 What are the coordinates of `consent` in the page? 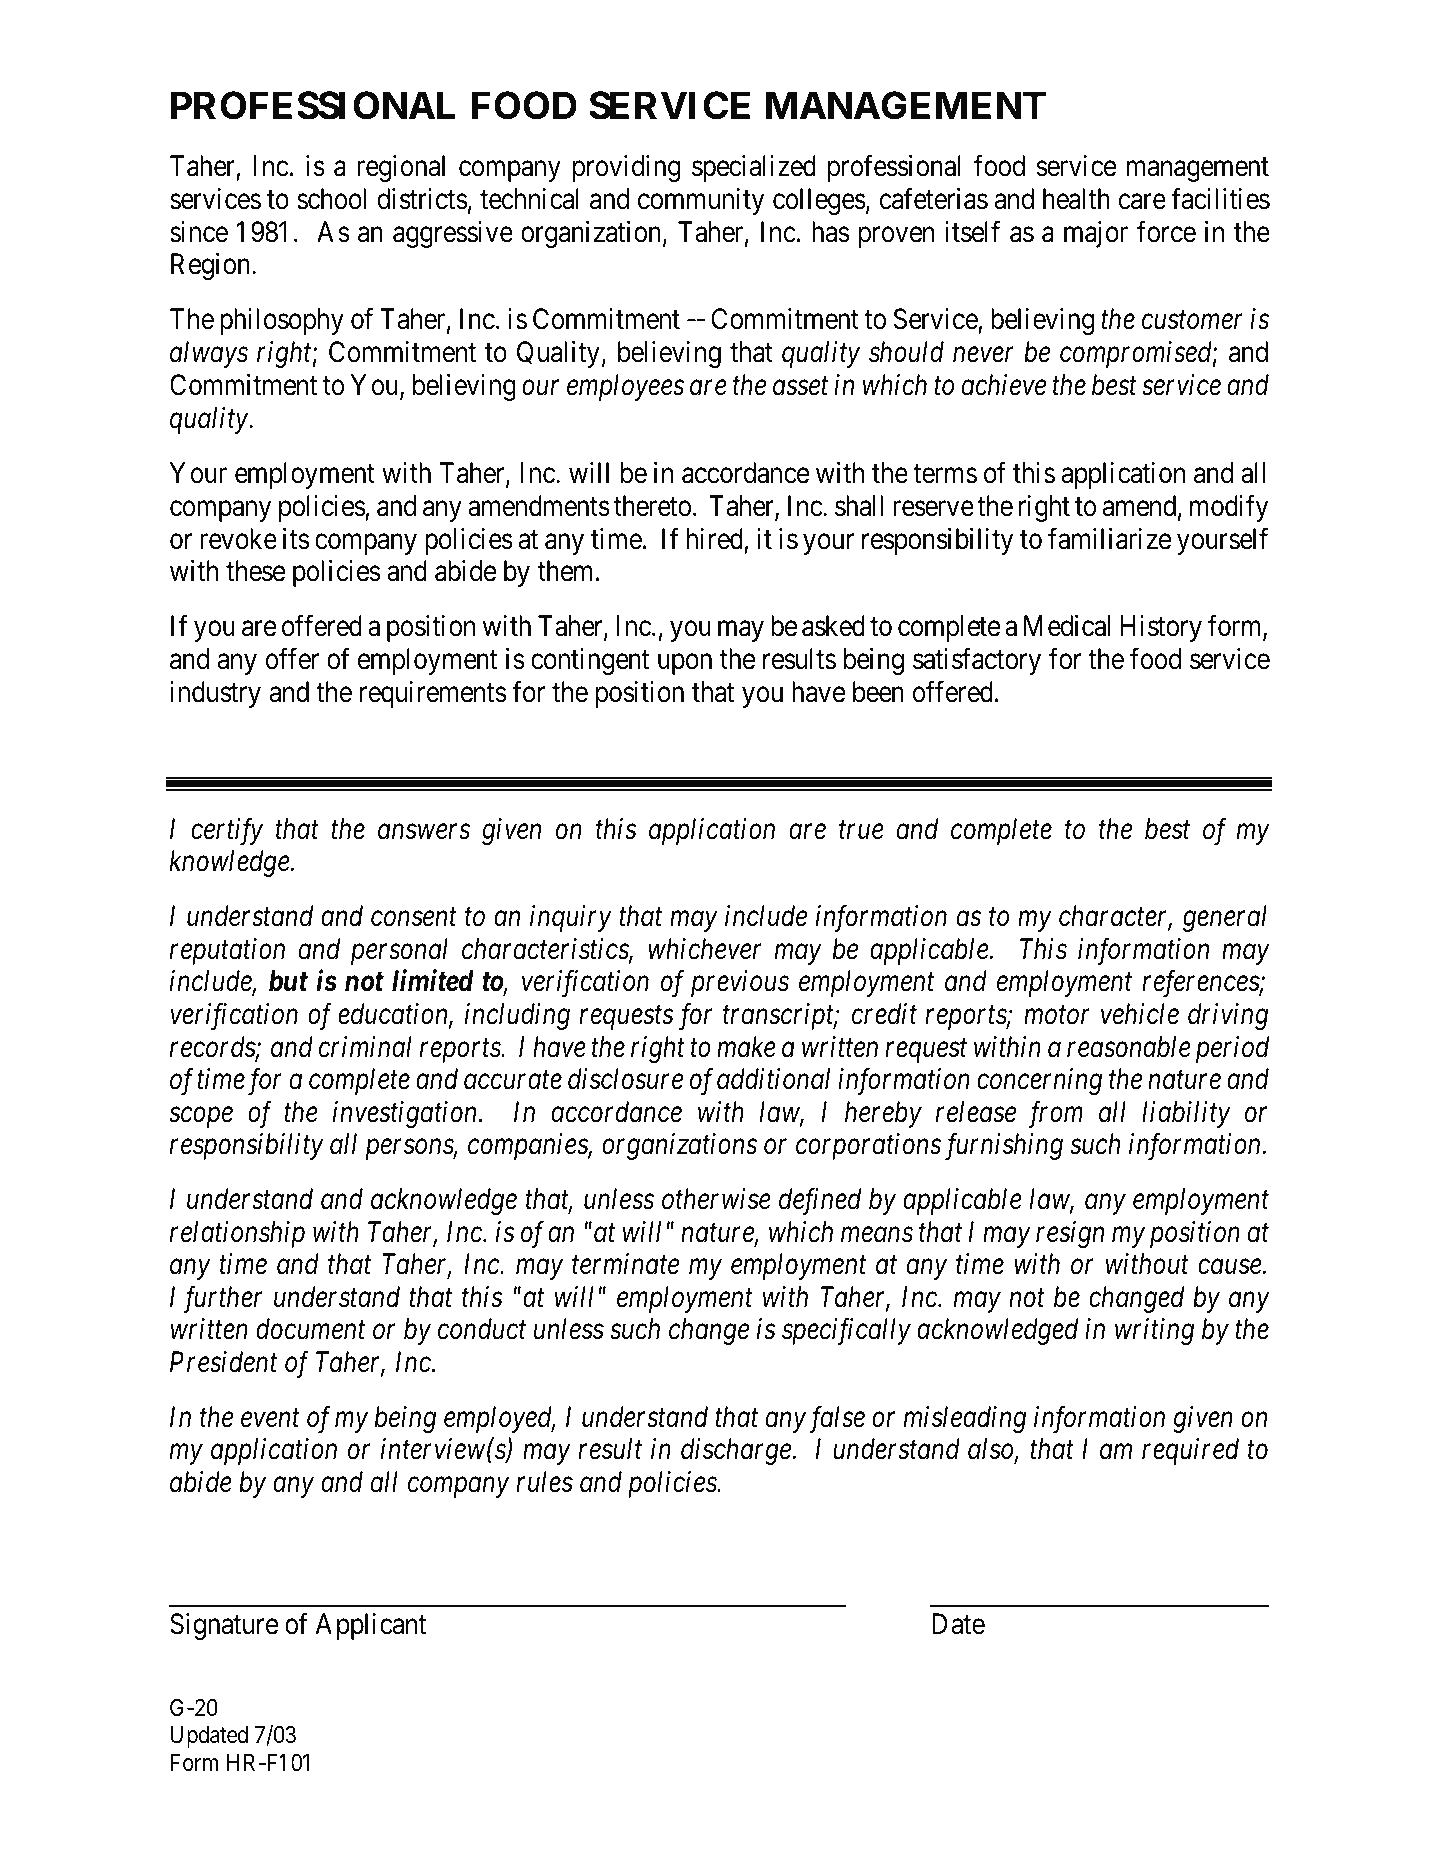 It's located at (414, 918).
